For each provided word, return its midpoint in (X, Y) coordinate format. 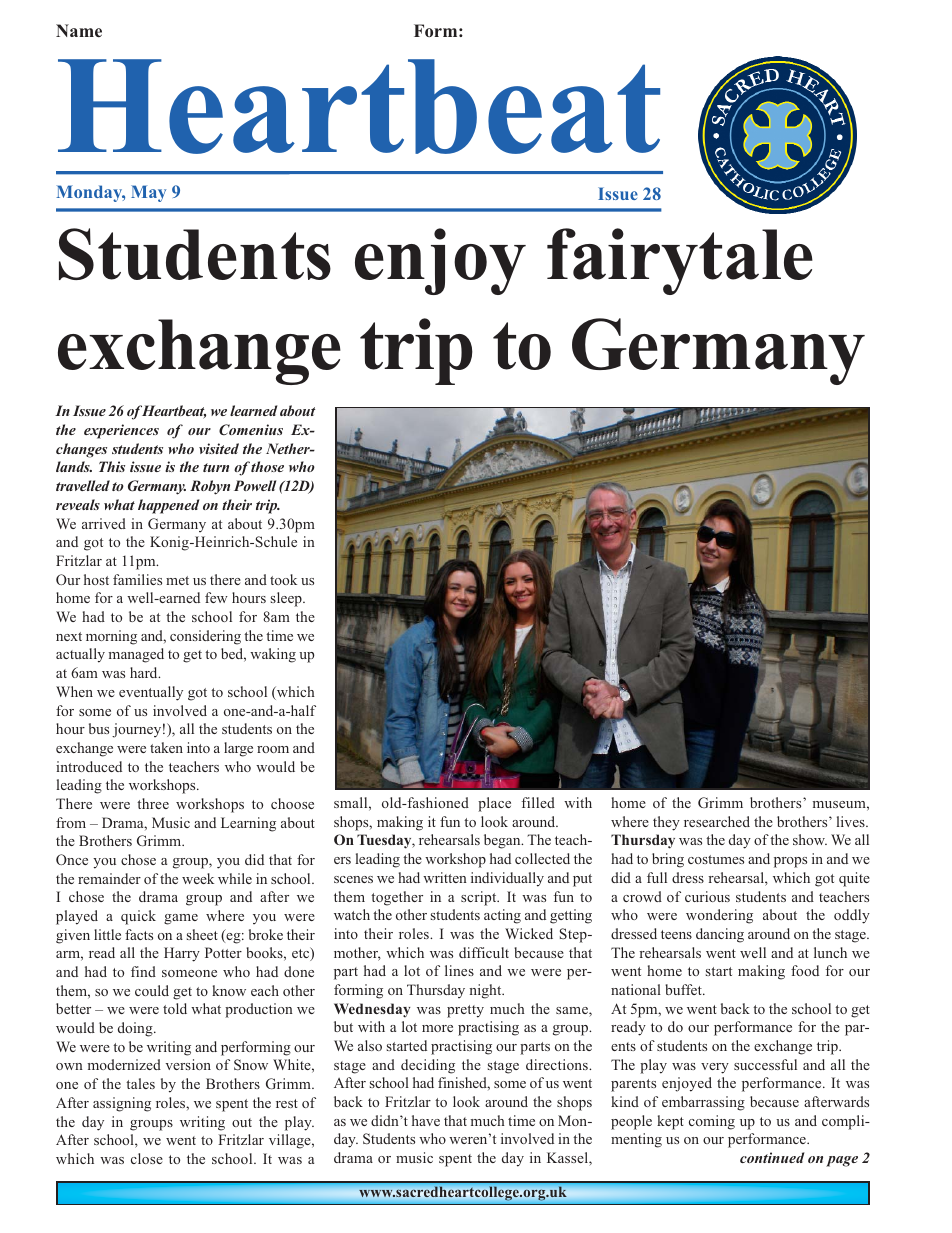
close (147, 1158)
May (148, 193)
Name (79, 30)
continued (772, 1157)
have (426, 1120)
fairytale (680, 261)
